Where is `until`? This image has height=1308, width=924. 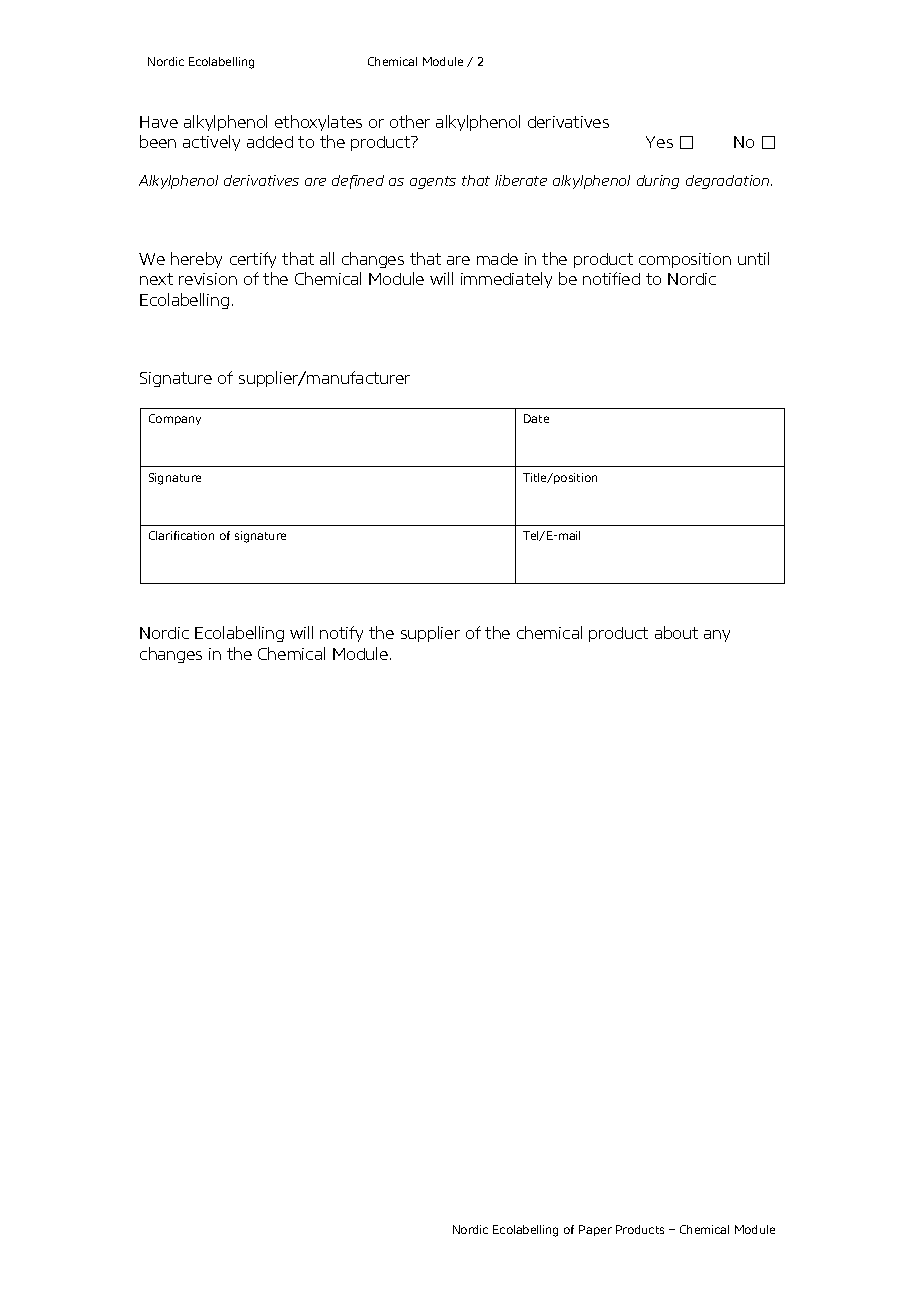
until is located at coordinates (753, 258).
